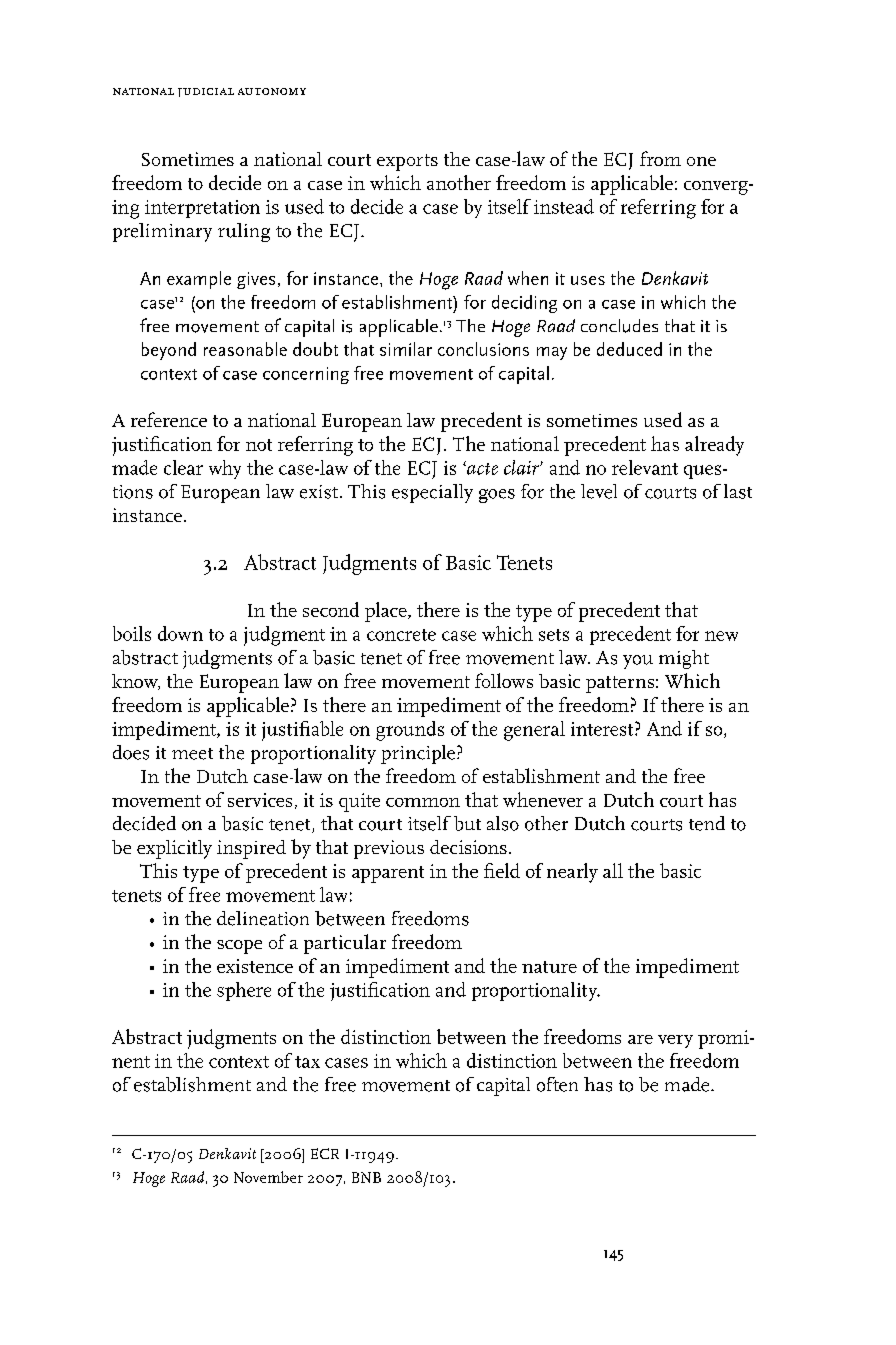 Image resolution: width=896 pixels, height=1345 pixels. Describe the element at coordinates (407, 162) in the screenshot. I see `exports` at that location.
